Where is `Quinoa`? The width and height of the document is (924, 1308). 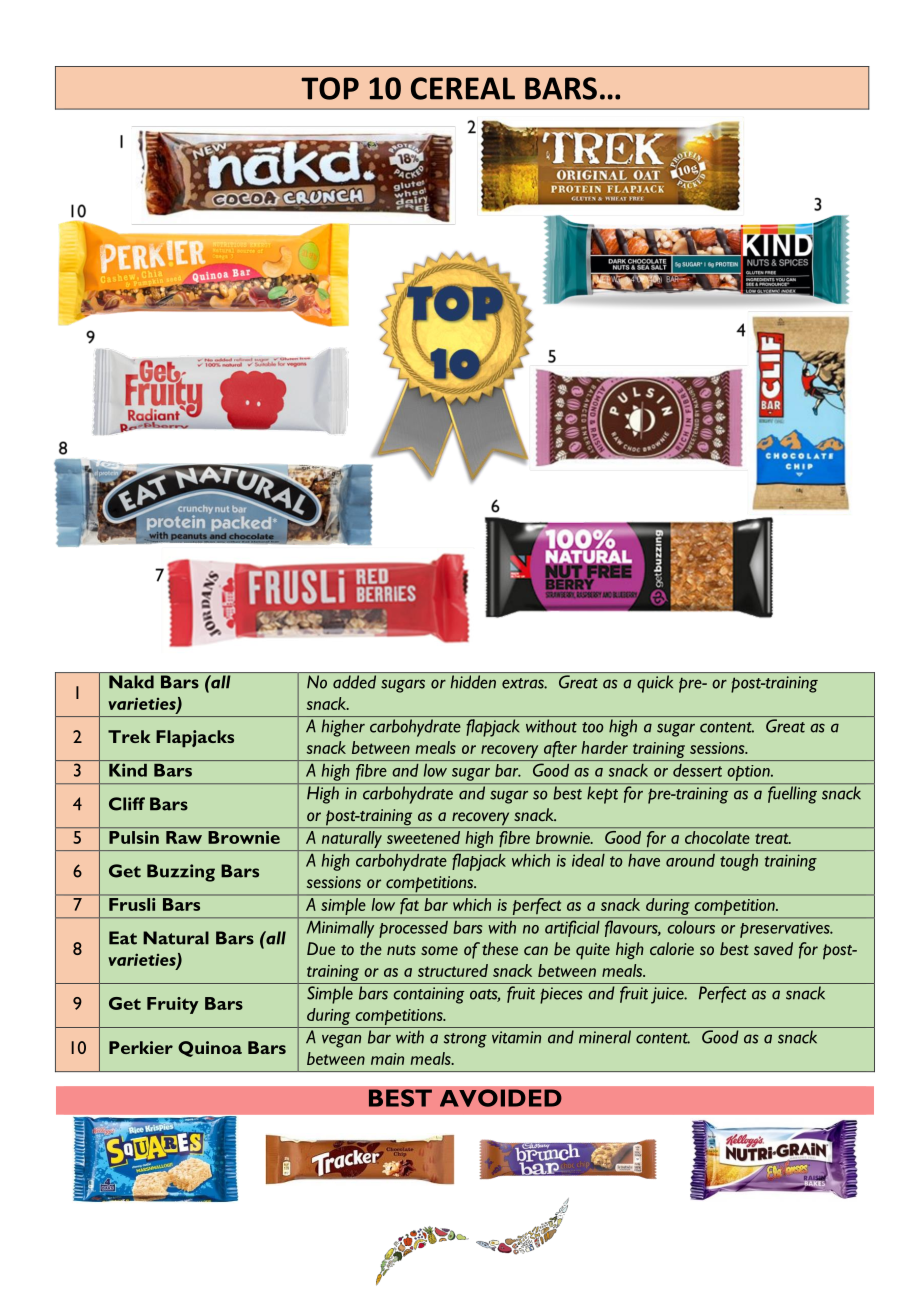 Quinoa is located at coordinates (210, 1049).
